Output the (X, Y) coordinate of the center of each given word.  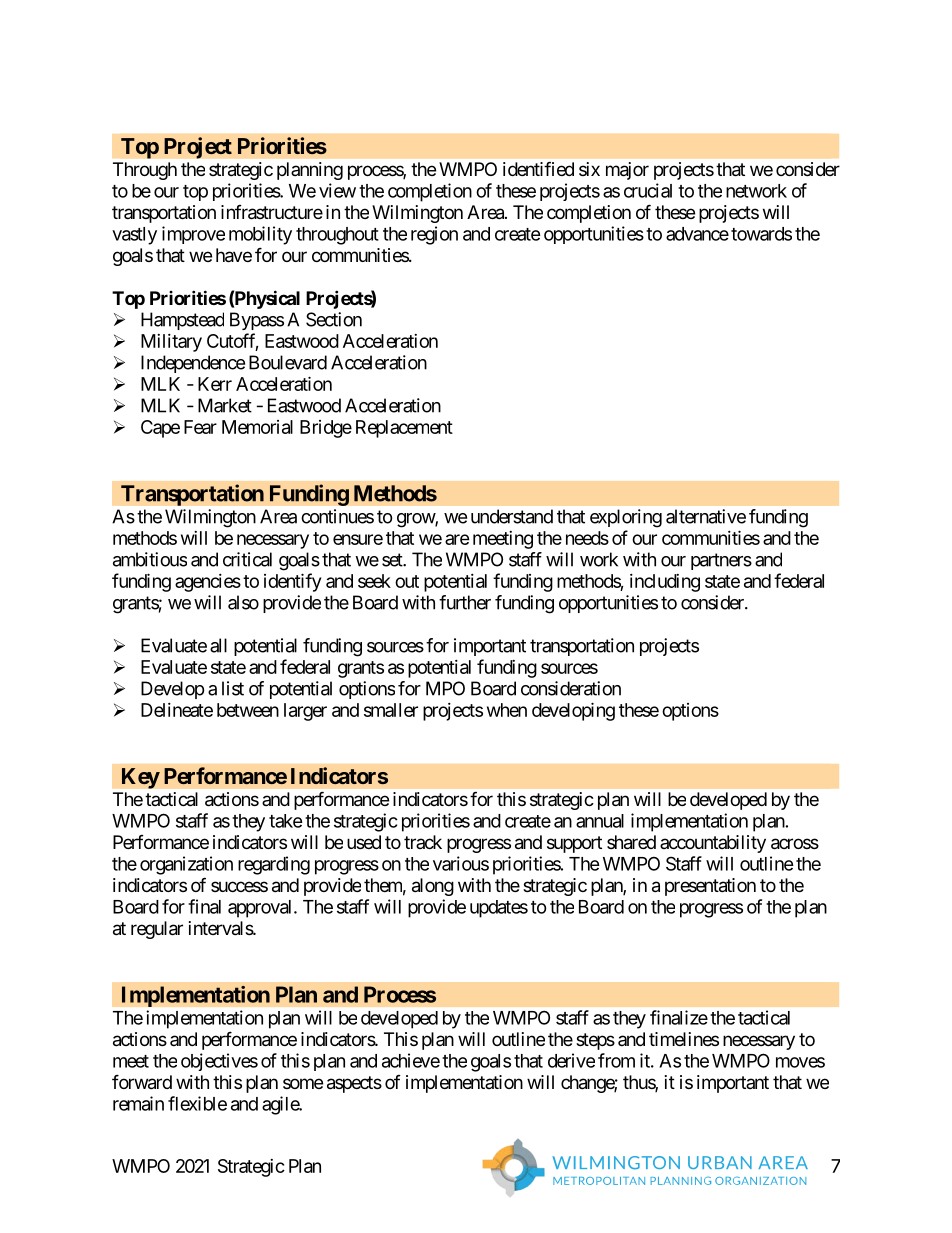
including (665, 583)
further (465, 602)
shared (631, 842)
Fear (200, 427)
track (423, 842)
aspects (354, 1084)
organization (186, 865)
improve (193, 235)
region (434, 235)
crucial (648, 190)
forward (142, 1082)
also (243, 602)
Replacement (404, 429)
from (616, 1060)
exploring (626, 518)
